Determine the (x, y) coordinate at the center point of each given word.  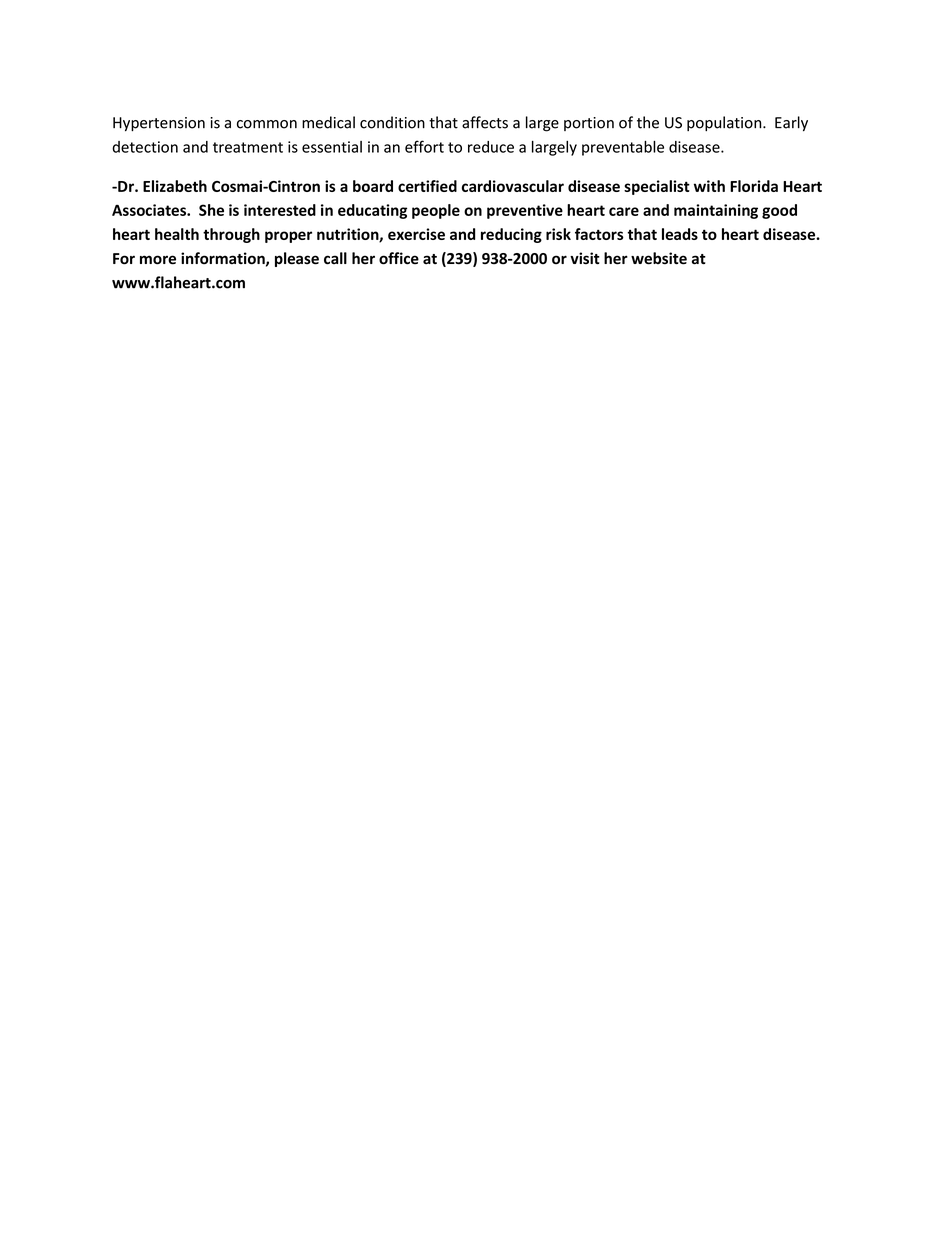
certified (427, 186)
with (709, 186)
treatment (248, 147)
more (158, 260)
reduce (491, 147)
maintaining (716, 211)
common (267, 124)
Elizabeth (175, 186)
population (725, 123)
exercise (416, 234)
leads (680, 234)
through (231, 235)
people (436, 211)
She (211, 210)
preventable (623, 148)
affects (485, 122)
